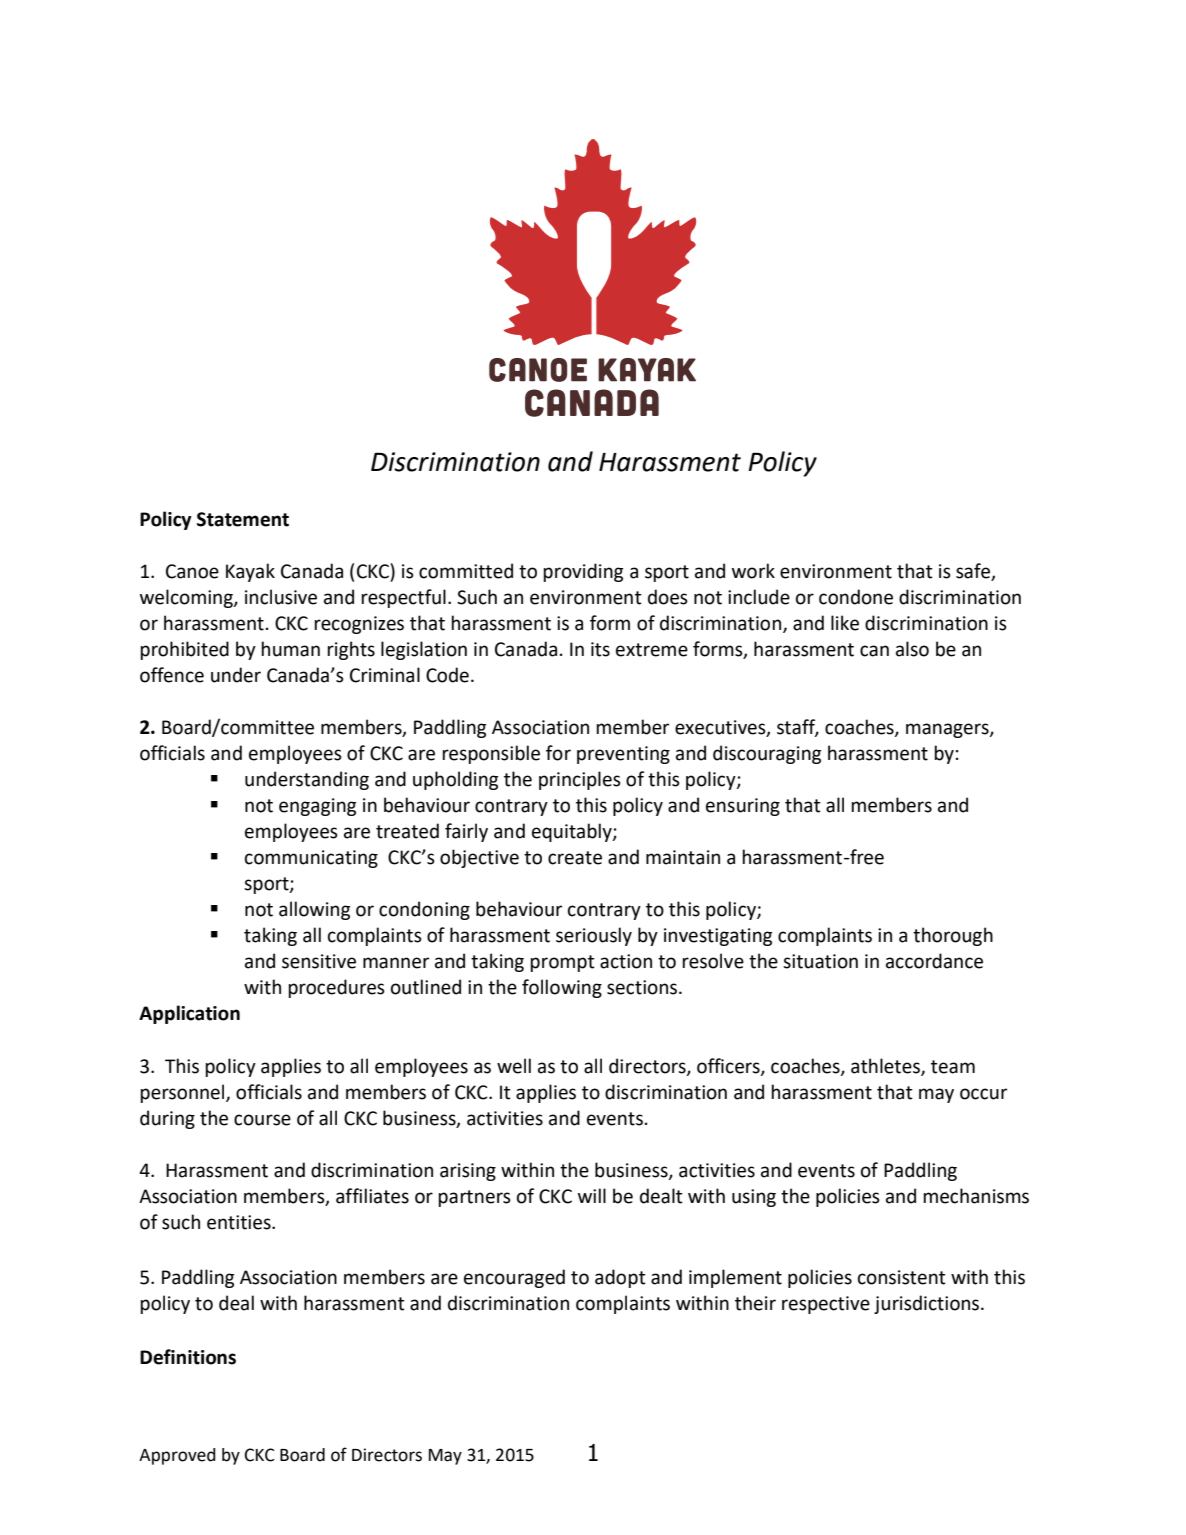 This screenshot has width=1186, height=1535. Describe the element at coordinates (240, 1222) in the screenshot. I see `entities` at that location.
